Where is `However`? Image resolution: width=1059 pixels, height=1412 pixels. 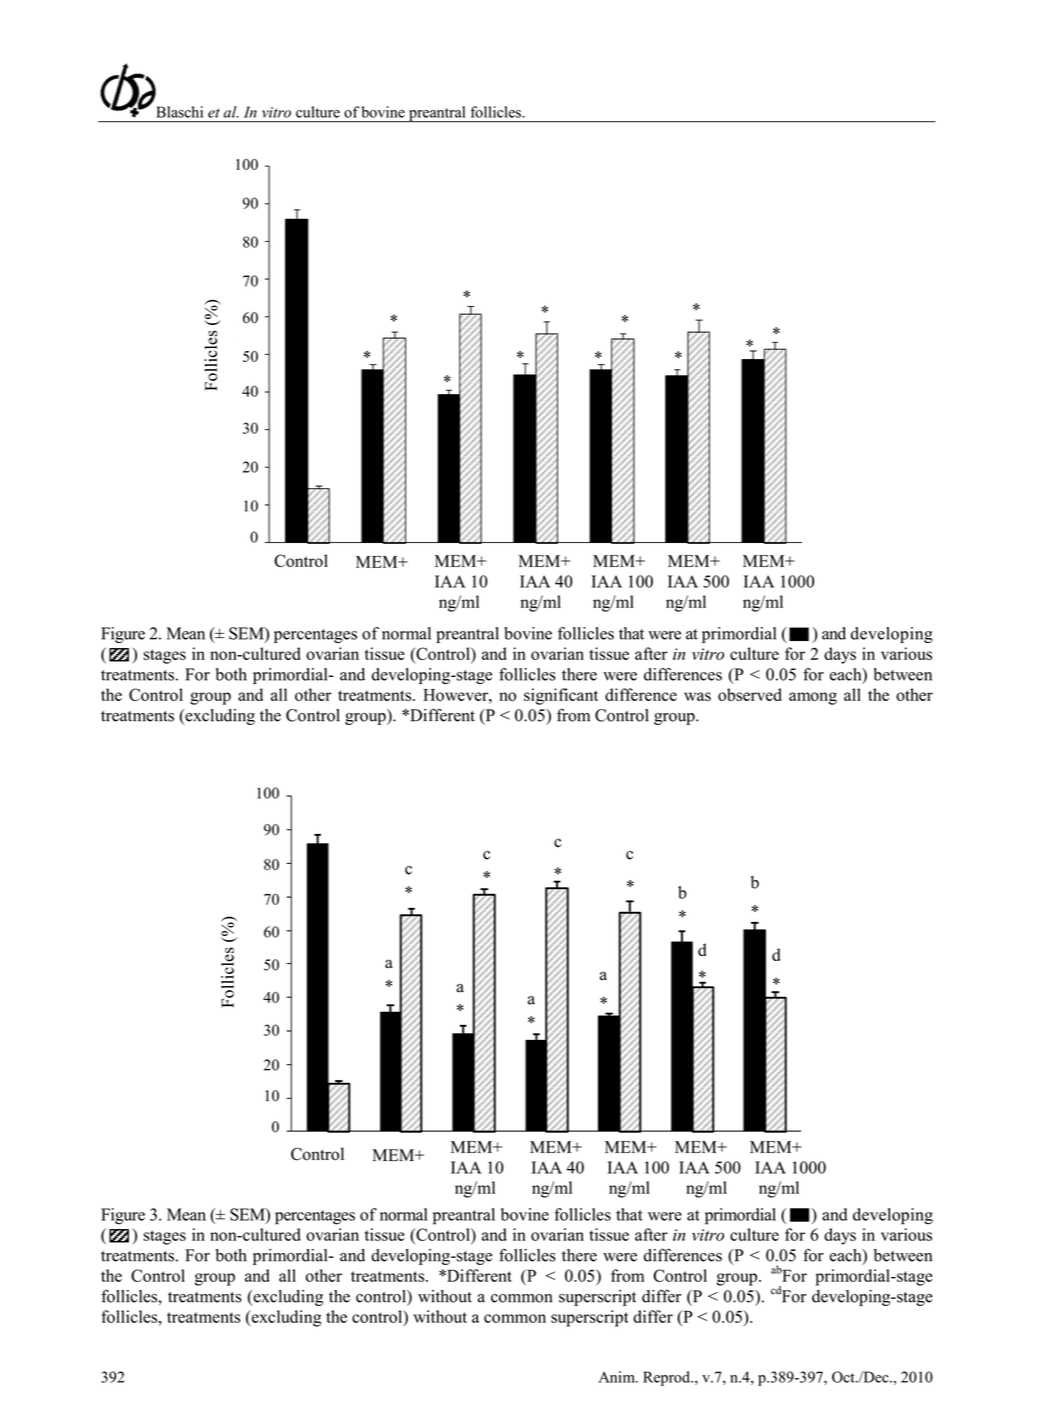 However is located at coordinates (456, 695).
